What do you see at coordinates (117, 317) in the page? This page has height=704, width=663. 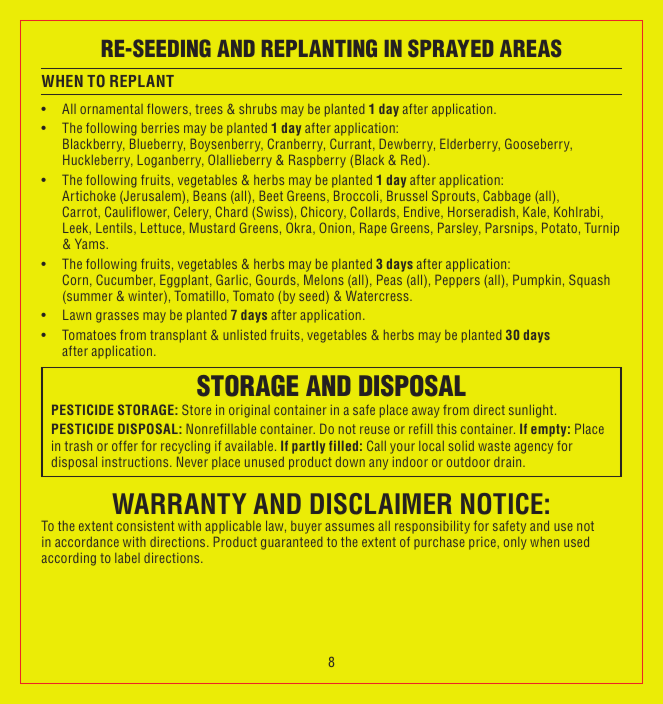 I see `grasses` at bounding box center [117, 317].
